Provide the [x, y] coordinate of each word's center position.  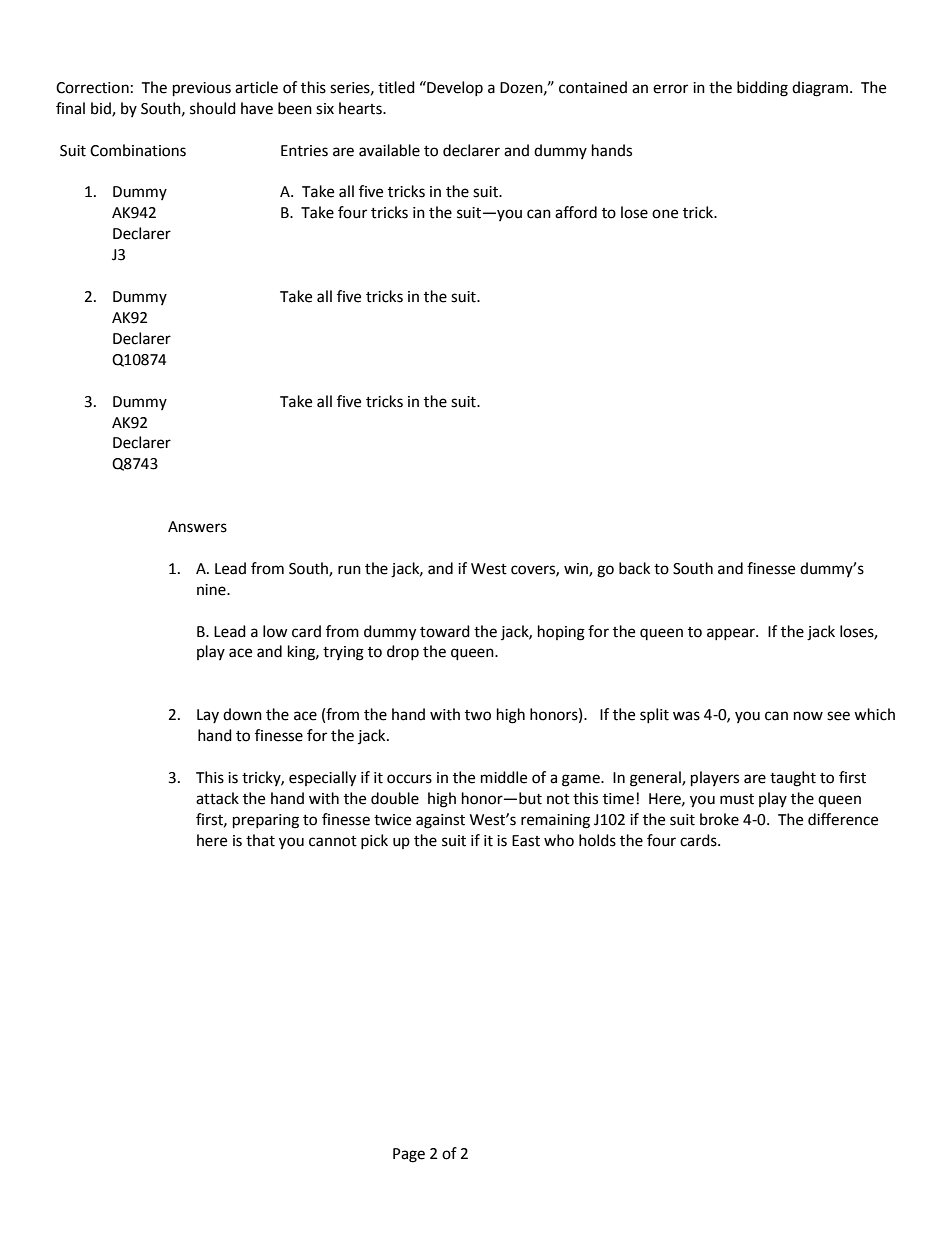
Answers [197, 527]
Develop [454, 88]
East [526, 841]
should [213, 108]
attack [217, 798]
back [634, 568]
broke [719, 819]
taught [793, 779]
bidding [762, 89]
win [577, 569]
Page [409, 1155]
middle [504, 777]
